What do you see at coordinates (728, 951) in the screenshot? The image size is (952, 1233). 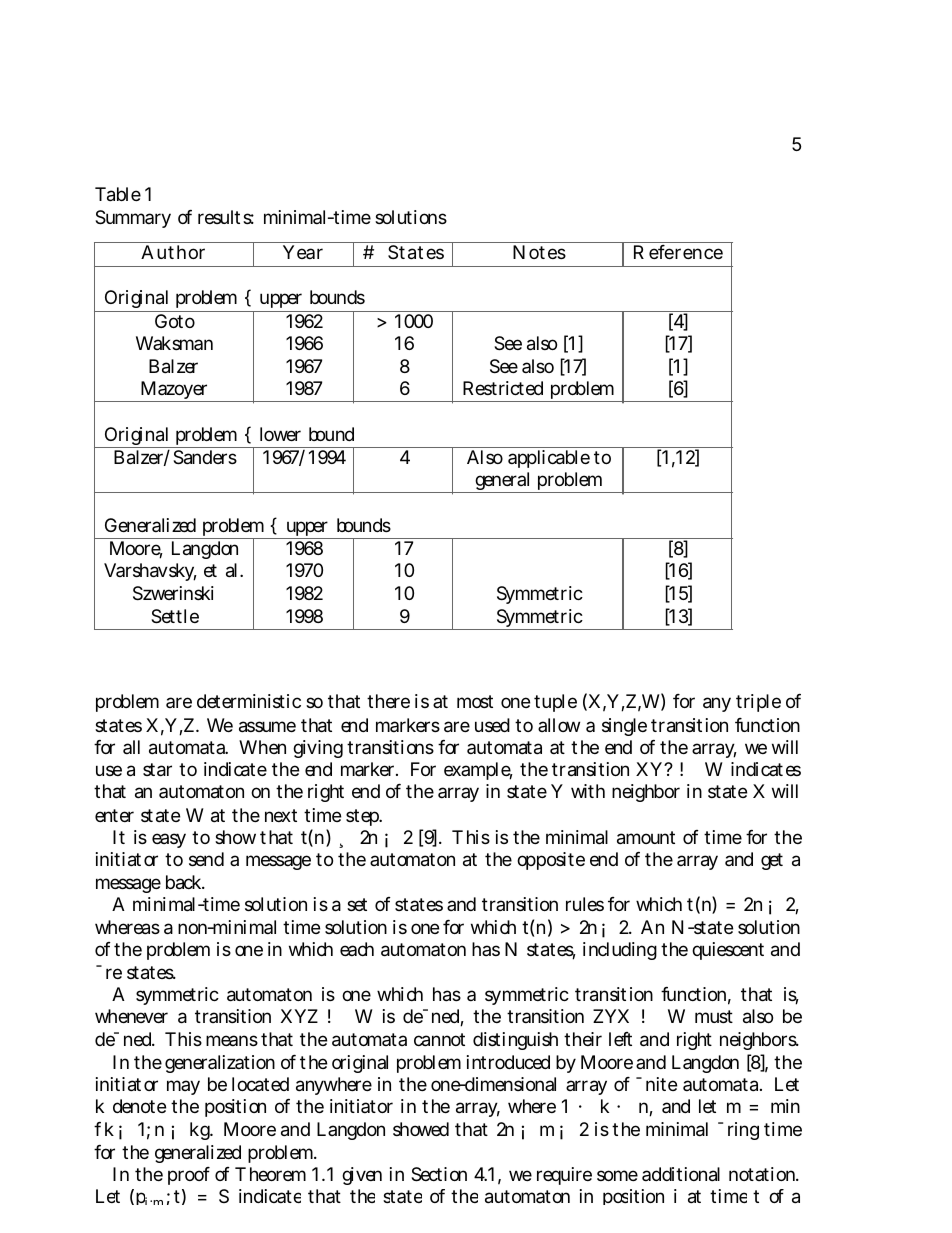 I see `quiescent` at bounding box center [728, 951].
